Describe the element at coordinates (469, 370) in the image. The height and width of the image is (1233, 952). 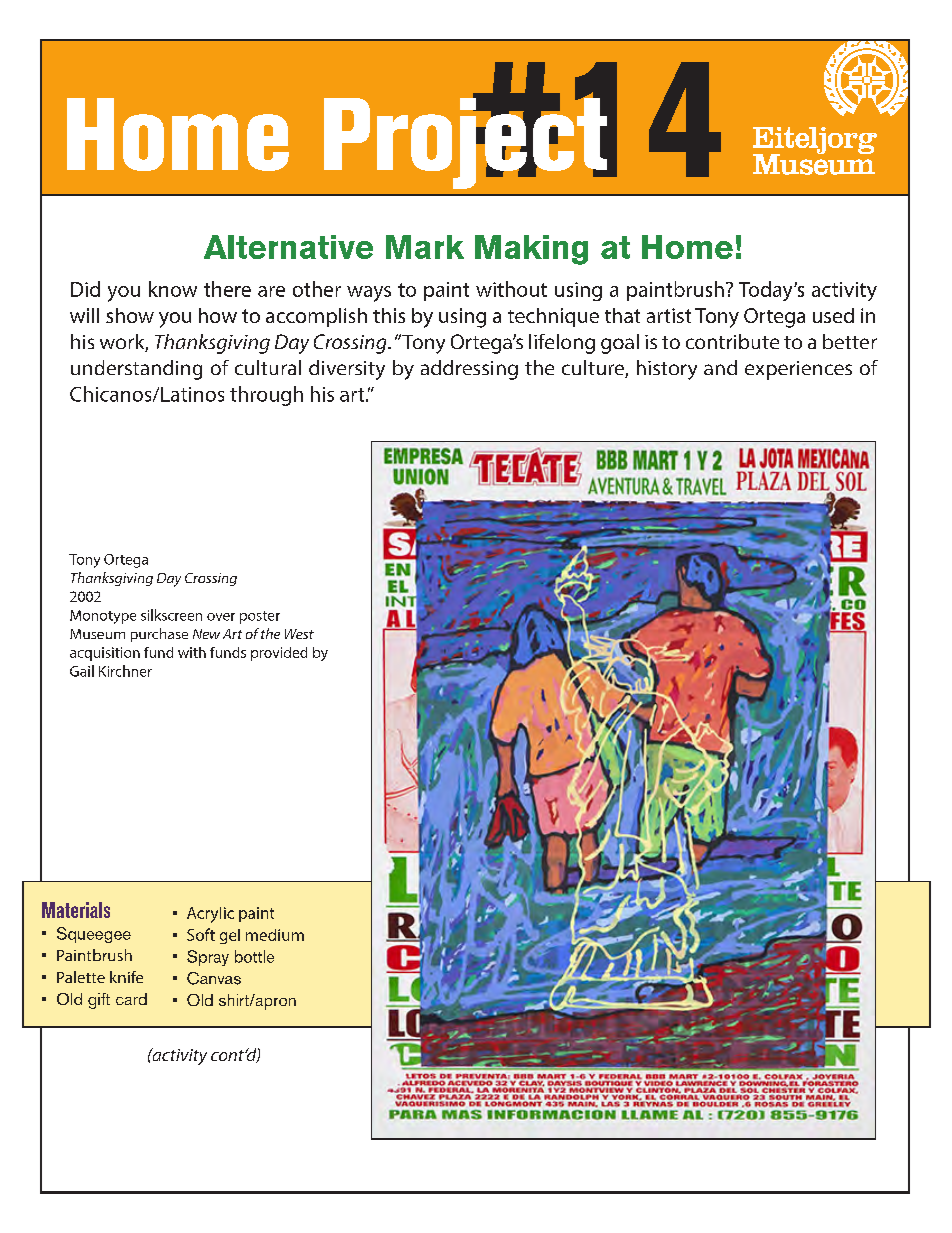
I see `addressing` at that location.
